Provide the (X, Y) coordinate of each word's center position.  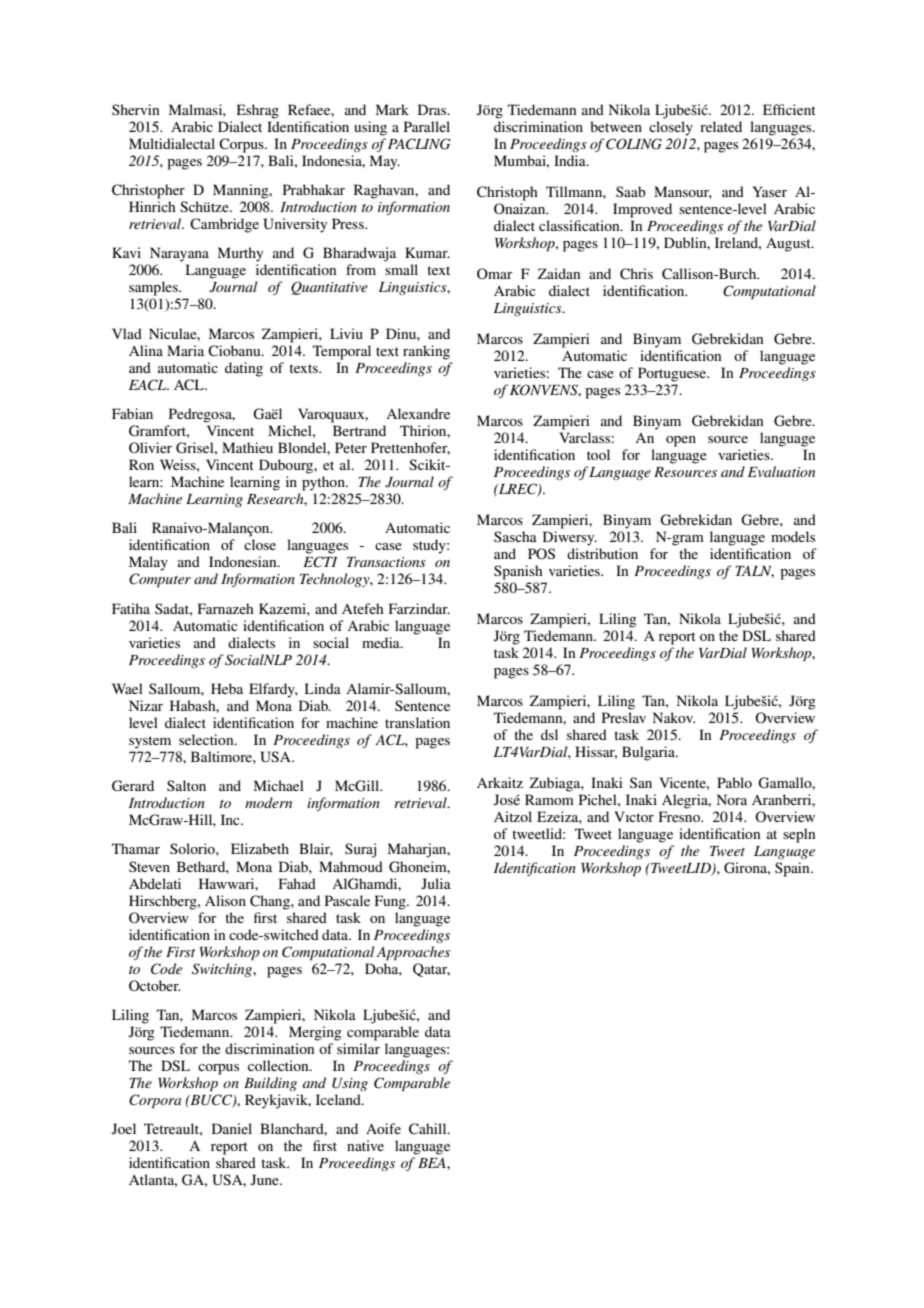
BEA (433, 1163)
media (382, 642)
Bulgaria (649, 753)
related (721, 126)
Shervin (135, 109)
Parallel (427, 126)
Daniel (232, 1128)
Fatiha (131, 608)
